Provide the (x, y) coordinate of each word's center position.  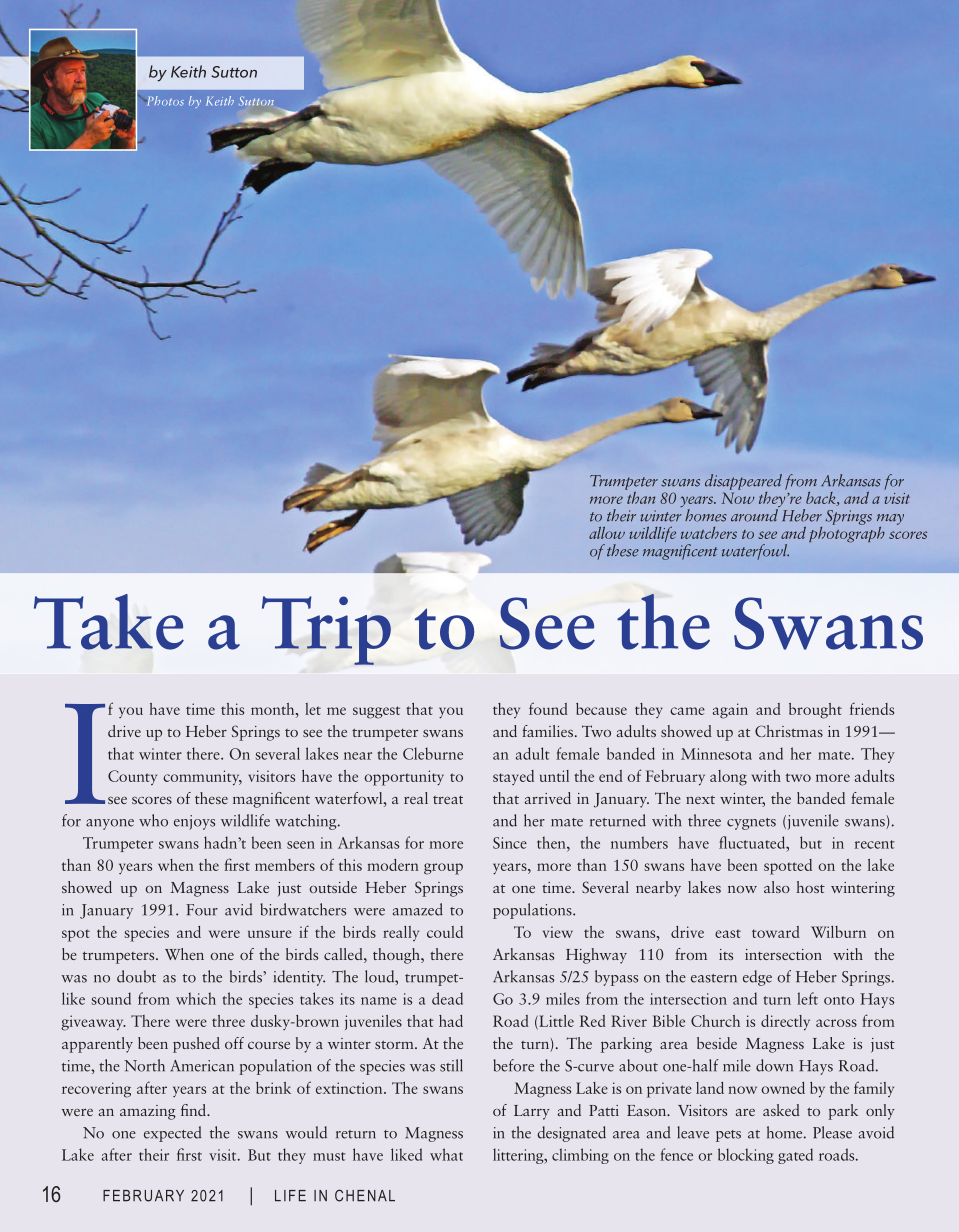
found (548, 708)
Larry (532, 1112)
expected (173, 1134)
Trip (326, 630)
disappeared (743, 482)
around (754, 515)
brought (815, 711)
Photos (164, 101)
